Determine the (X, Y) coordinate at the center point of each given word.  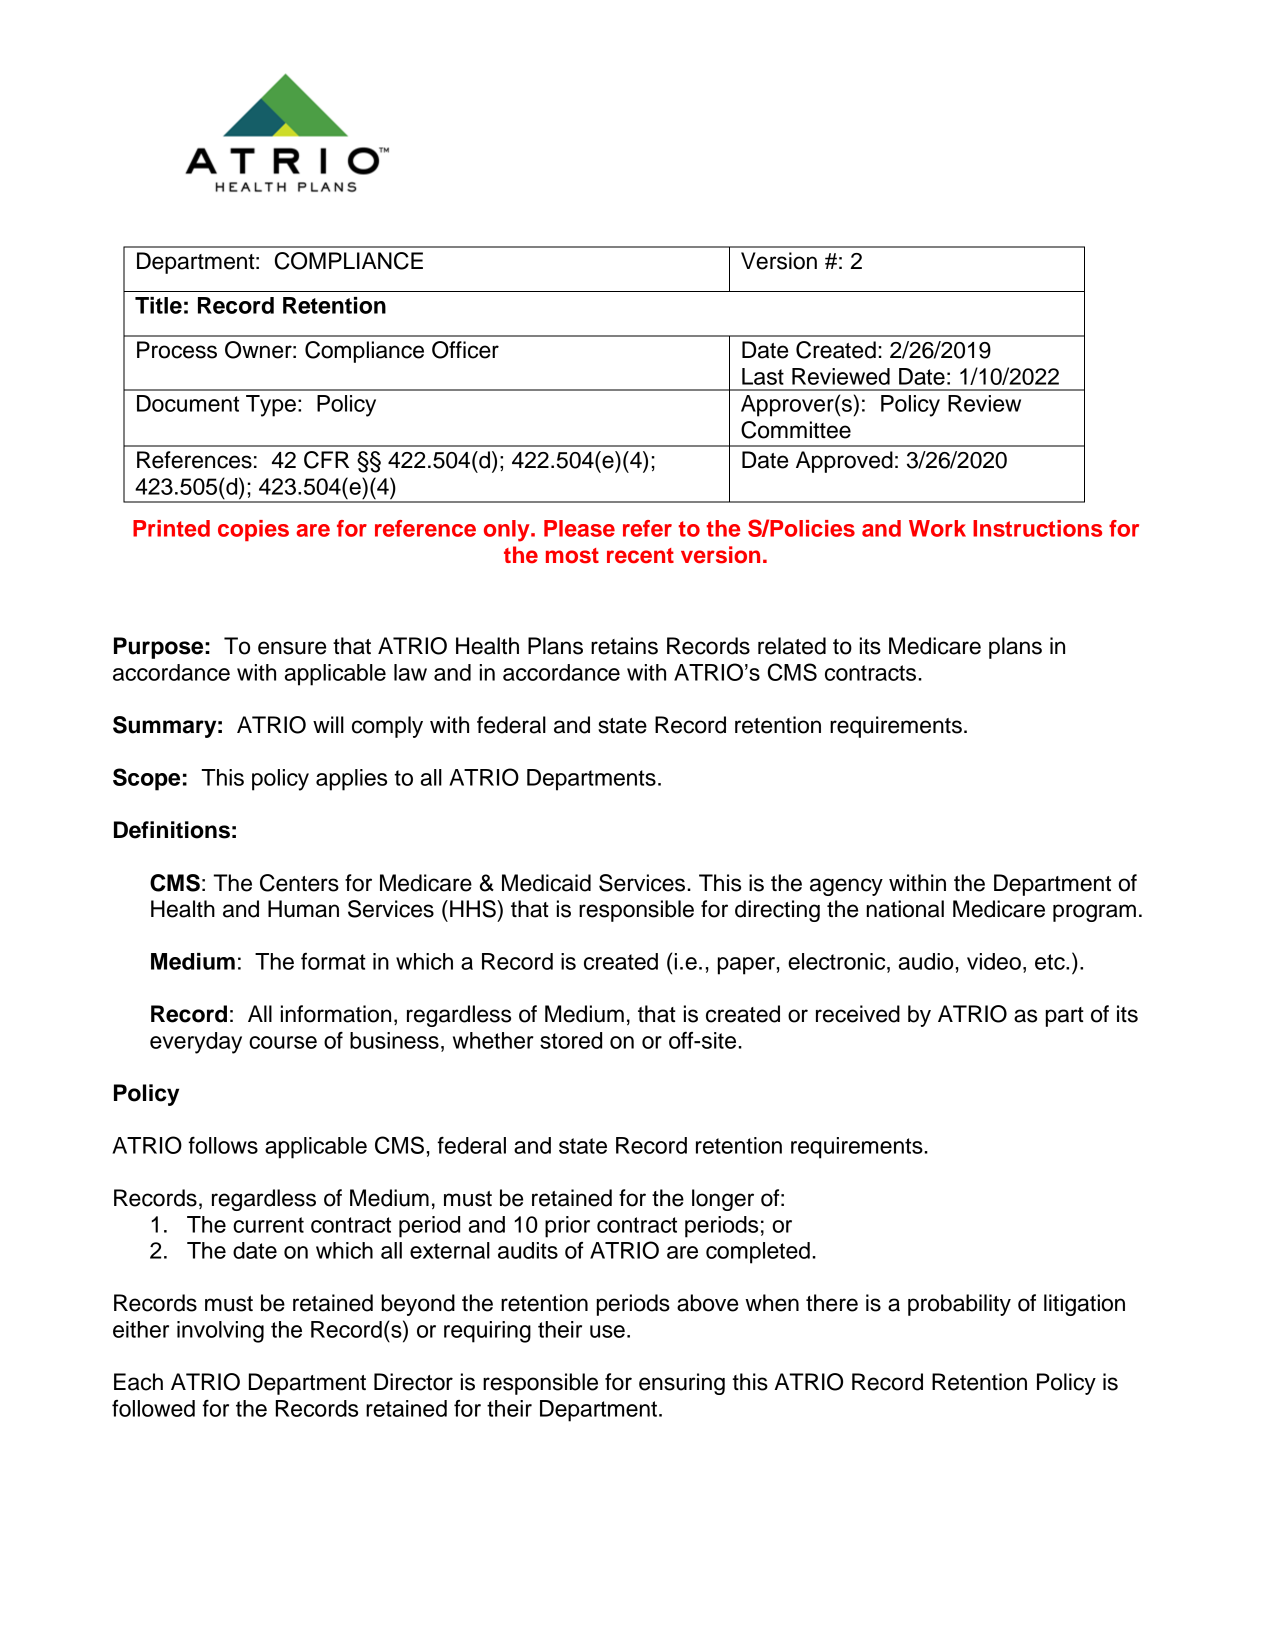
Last (763, 376)
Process (177, 350)
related (792, 646)
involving (220, 1332)
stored (571, 1040)
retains (624, 646)
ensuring (682, 1384)
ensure (292, 648)
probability (959, 1305)
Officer (465, 350)
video (994, 961)
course (283, 1042)
